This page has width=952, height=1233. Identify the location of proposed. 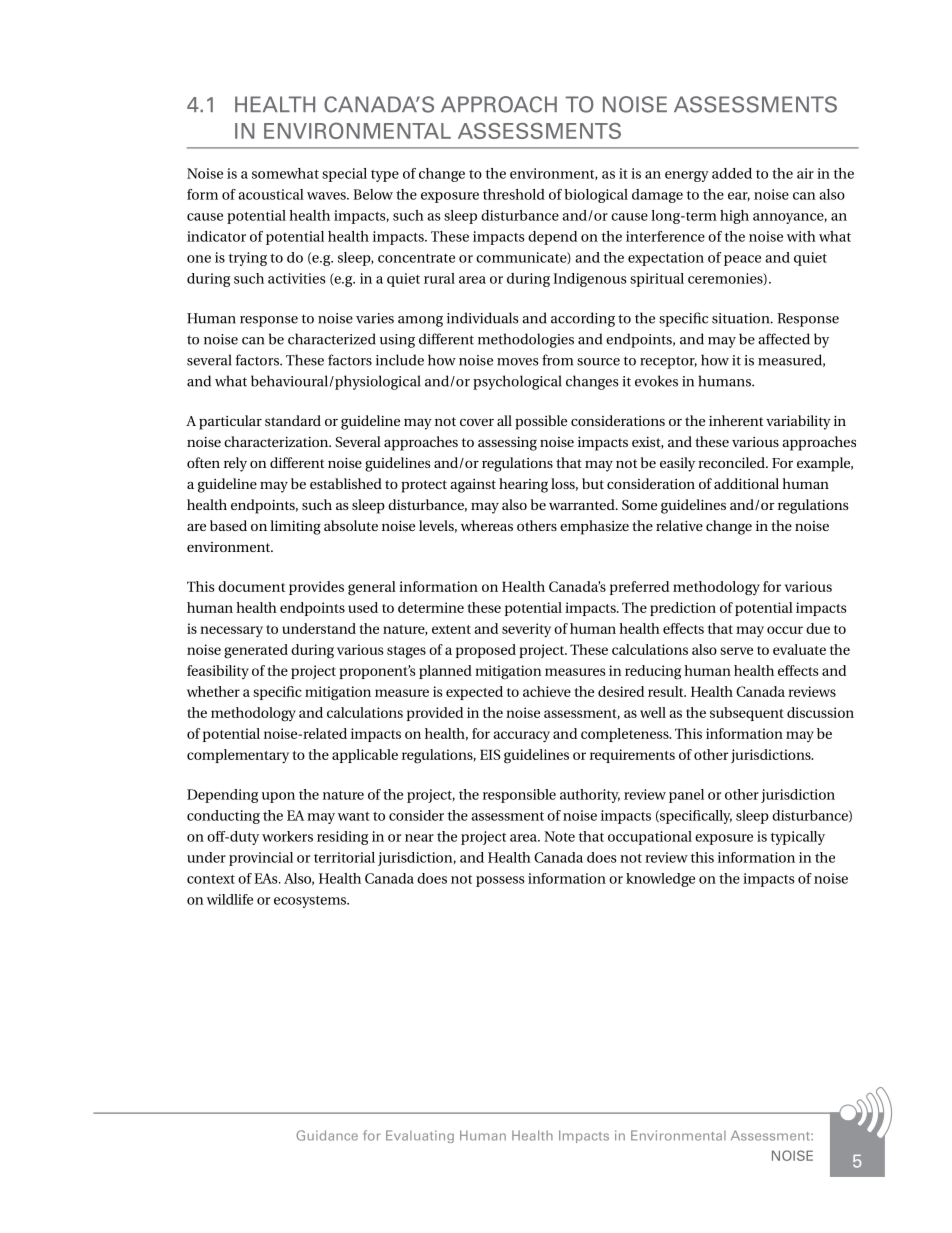
(486, 651).
